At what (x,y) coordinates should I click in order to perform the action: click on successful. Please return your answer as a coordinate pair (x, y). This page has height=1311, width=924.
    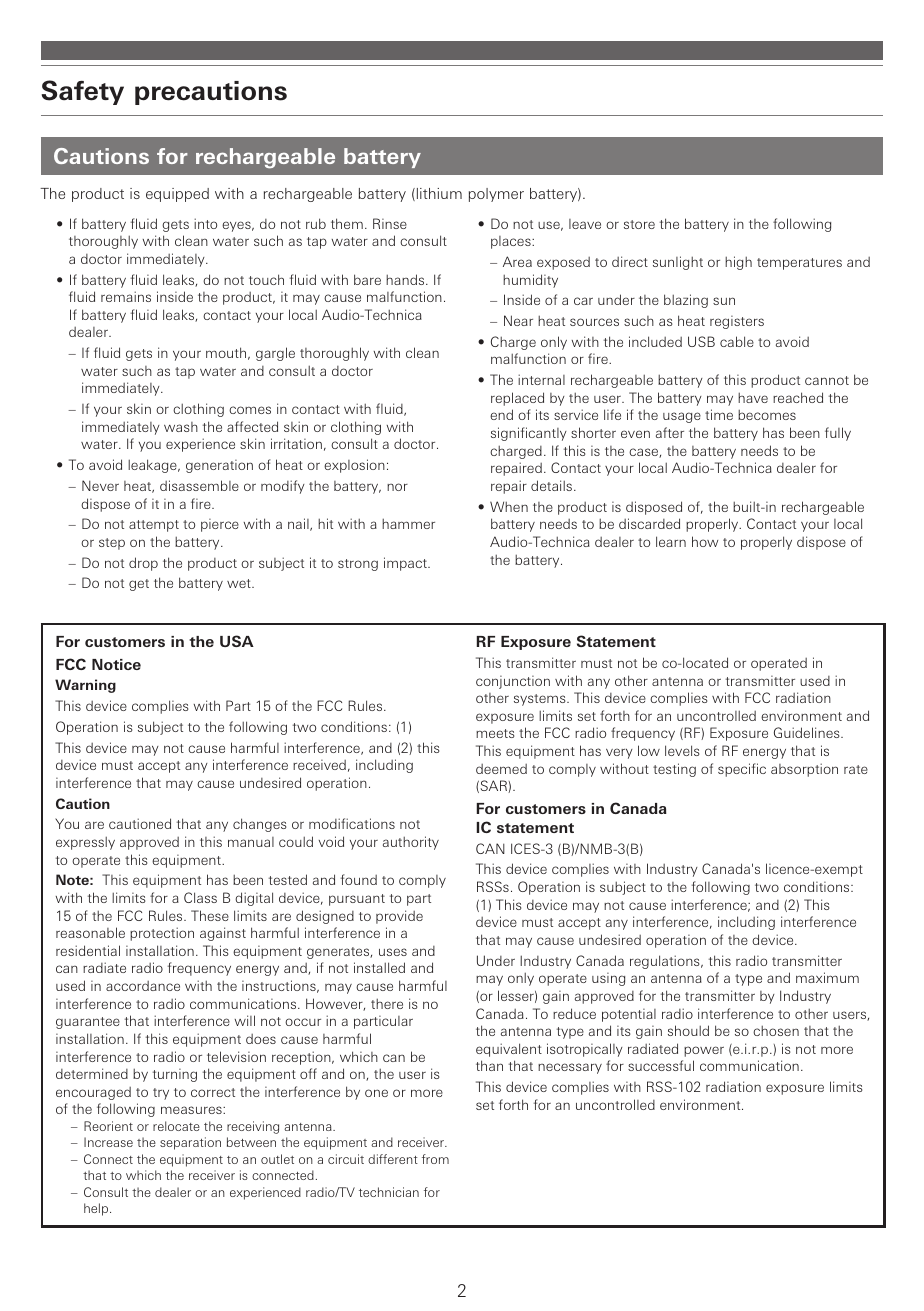
    Looking at the image, I should click on (661, 1065).
